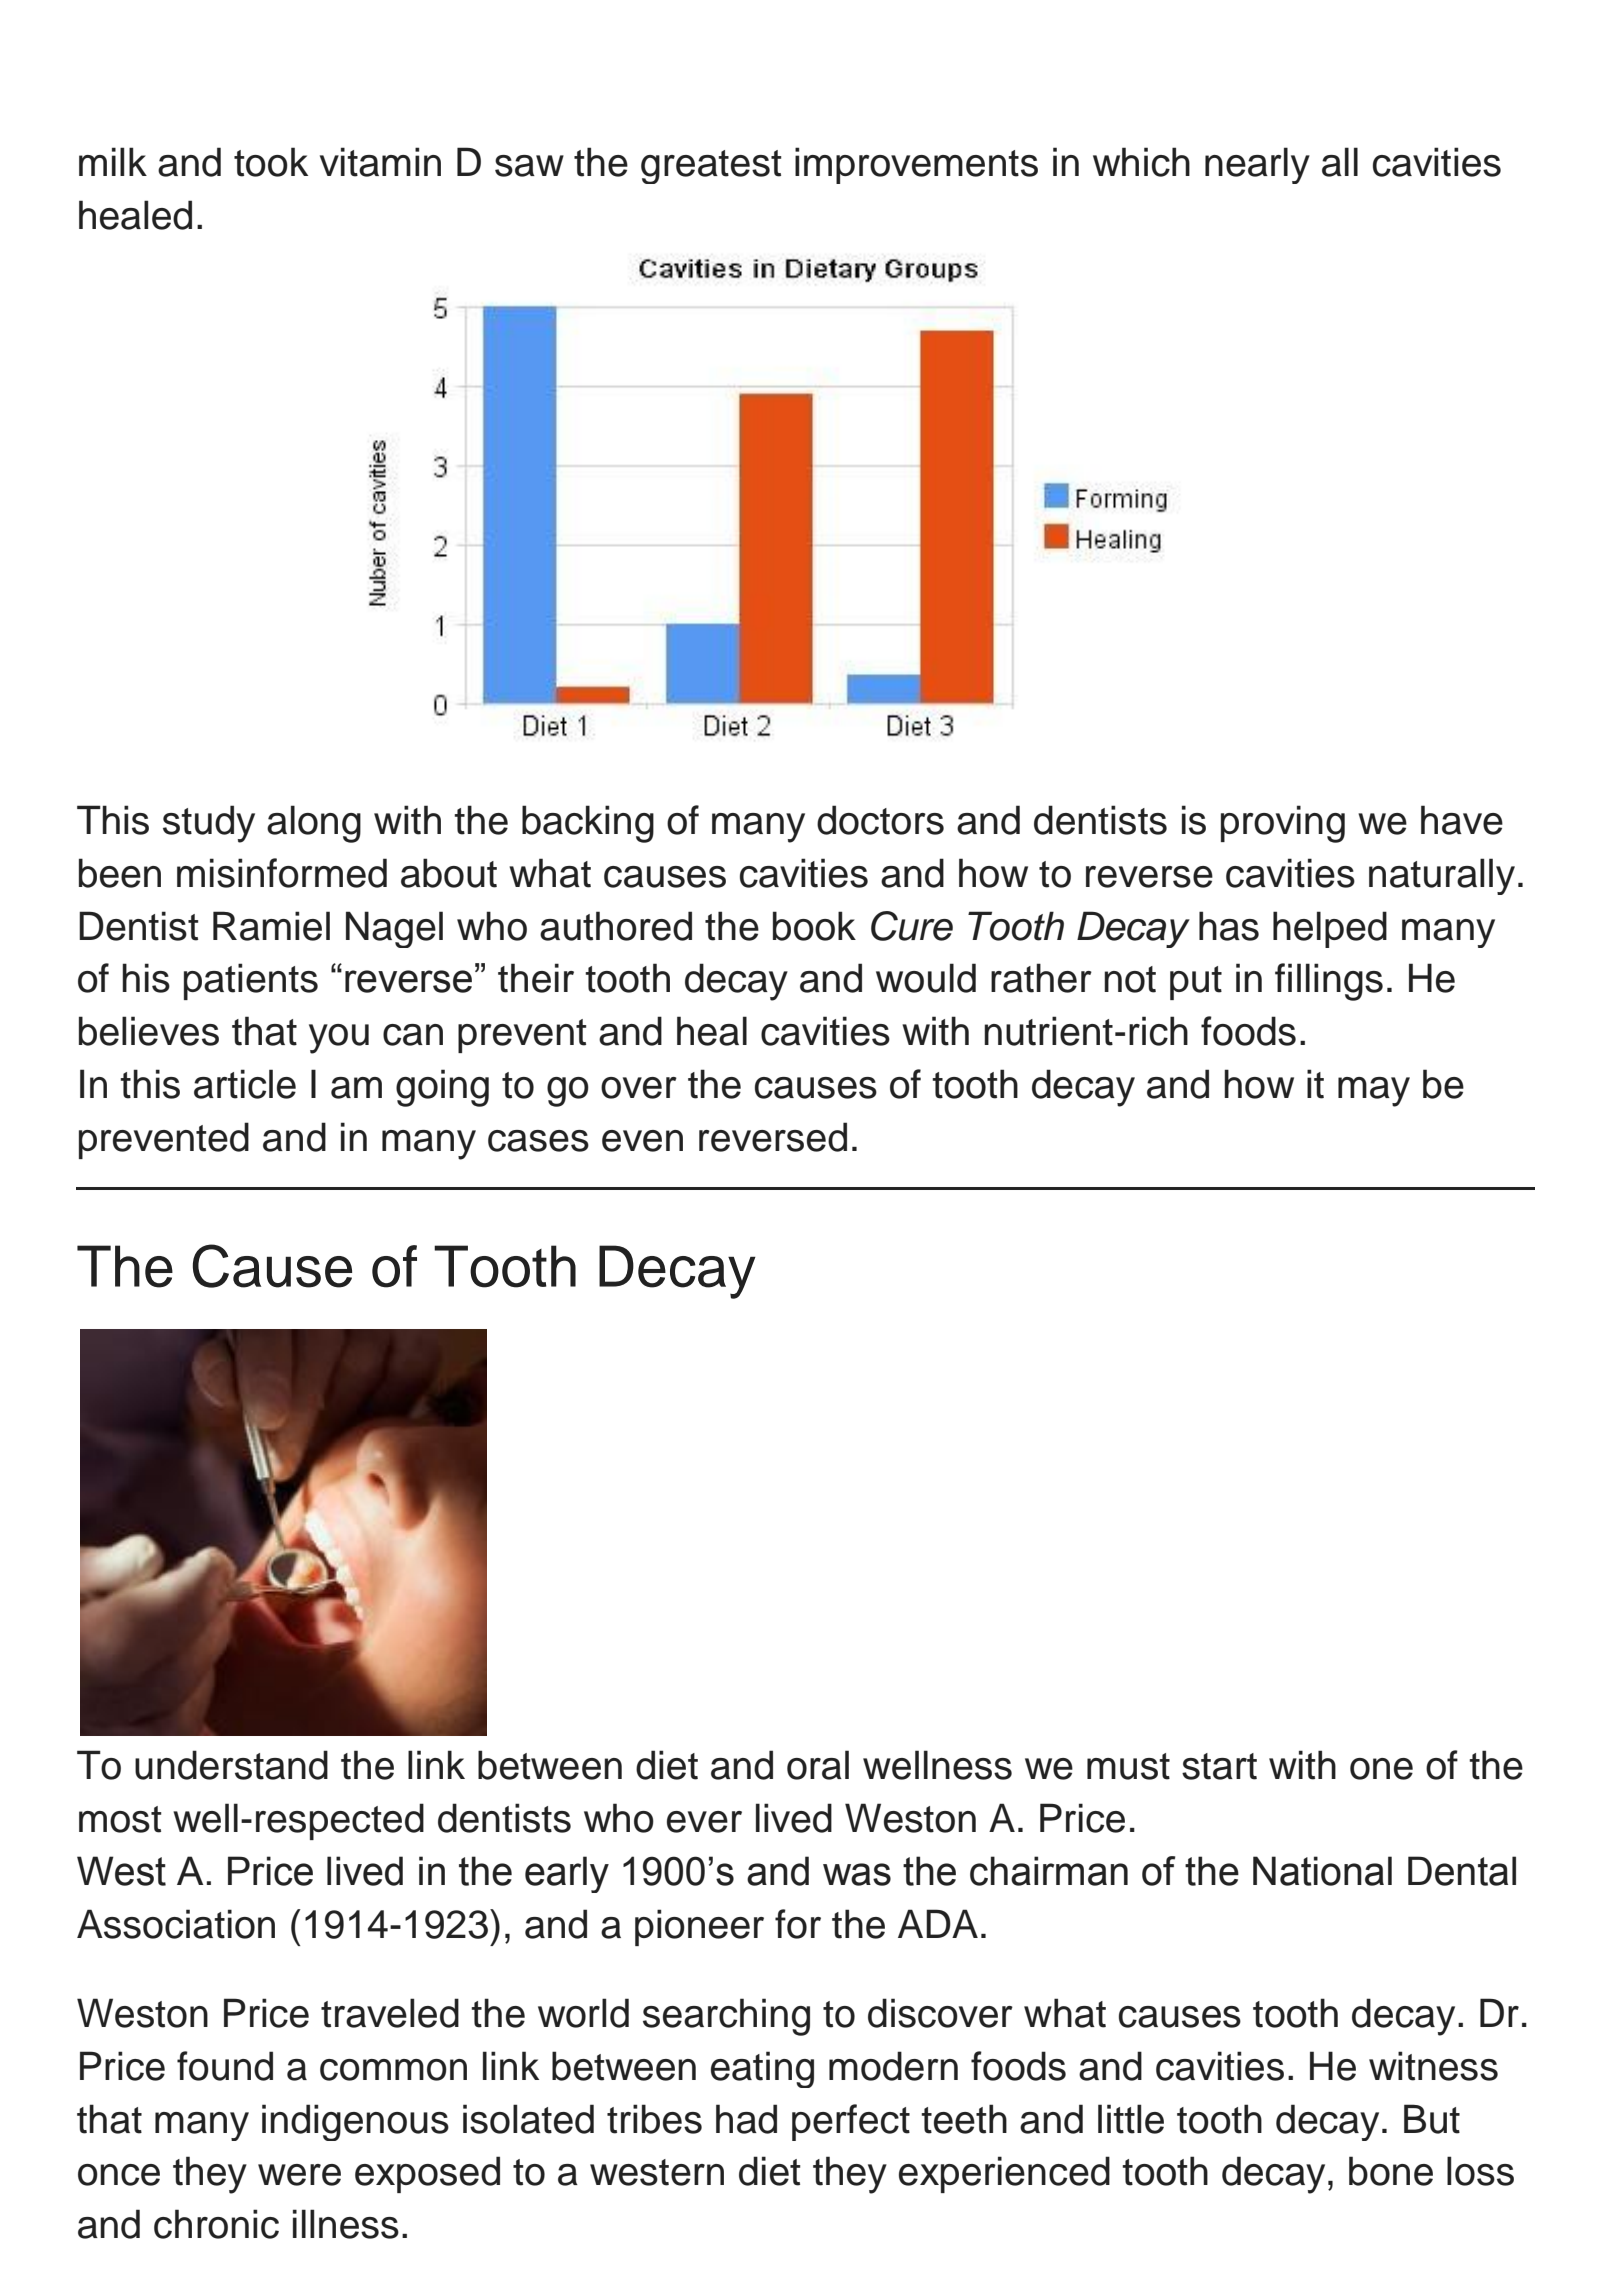  What do you see at coordinates (818, 1765) in the screenshot?
I see `oral` at bounding box center [818, 1765].
